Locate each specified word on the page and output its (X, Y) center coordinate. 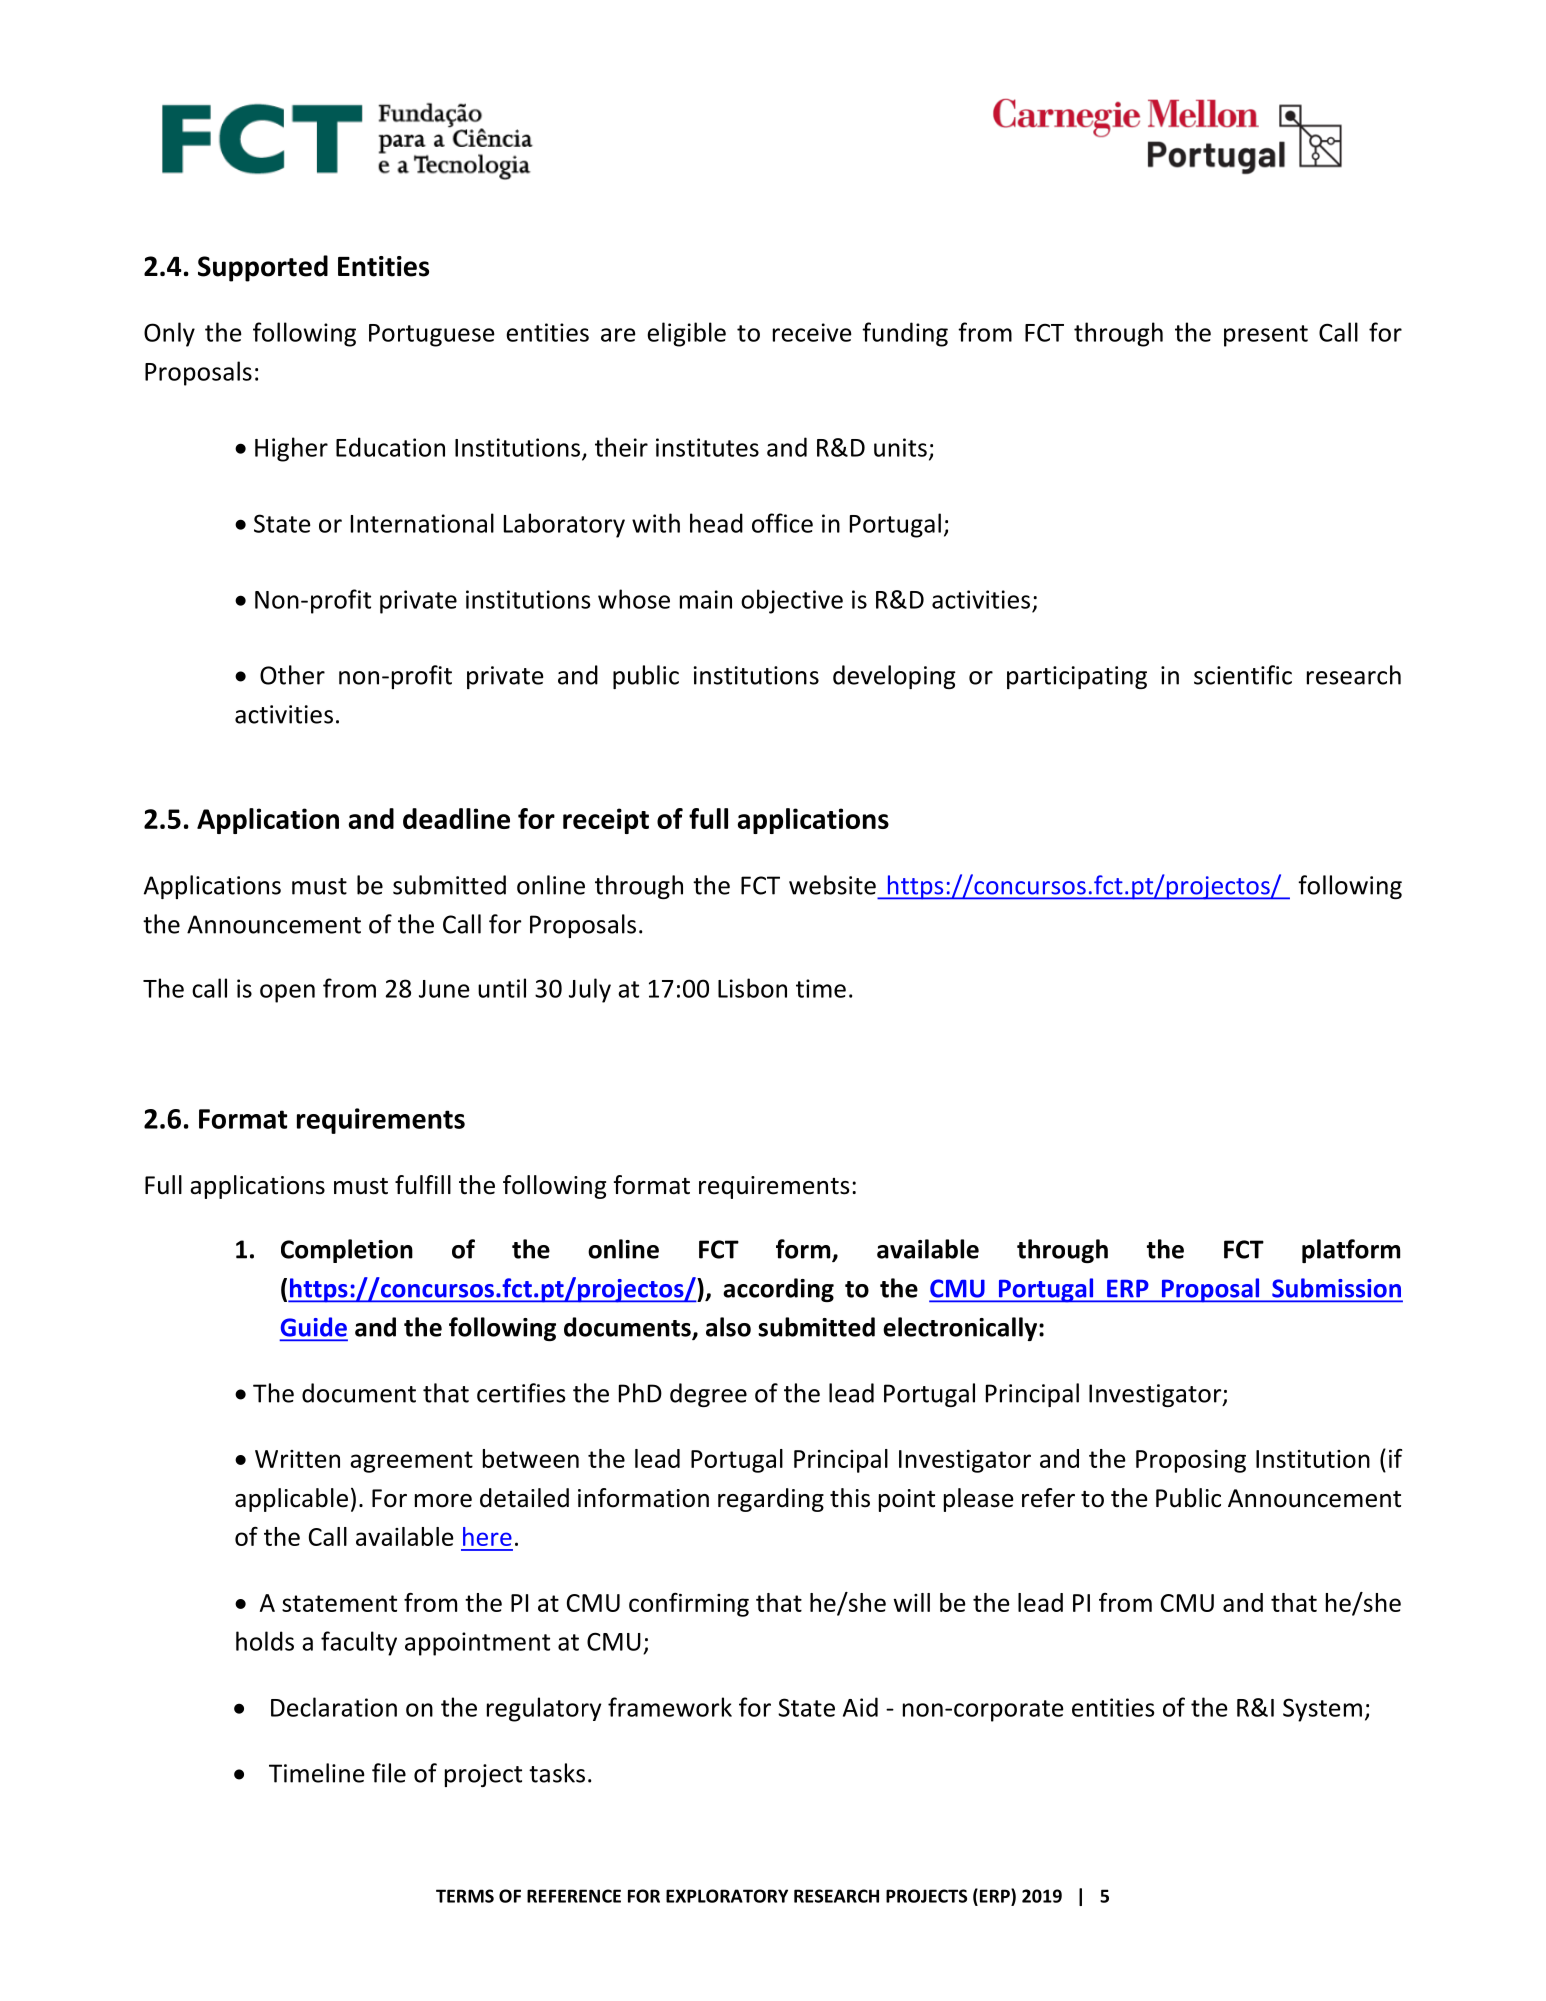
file (389, 1773)
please (979, 1500)
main (706, 599)
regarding (771, 1500)
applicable (291, 1500)
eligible (686, 334)
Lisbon (752, 988)
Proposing (1191, 1461)
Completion (347, 1251)
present (1266, 336)
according (778, 1290)
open (287, 993)
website (832, 885)
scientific (1243, 675)
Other (292, 675)
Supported (263, 268)
